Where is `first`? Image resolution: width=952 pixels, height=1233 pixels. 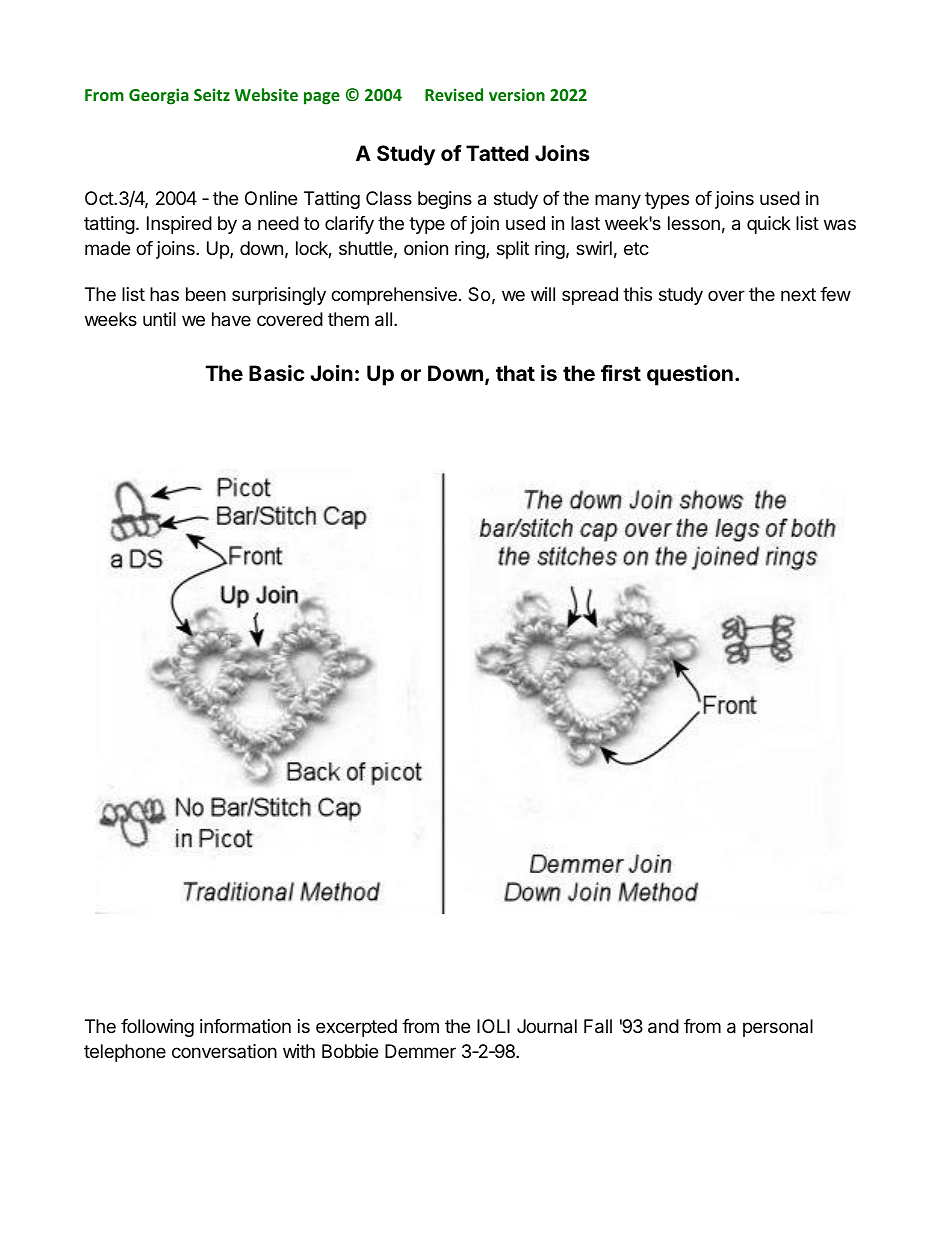
first is located at coordinates (621, 373).
